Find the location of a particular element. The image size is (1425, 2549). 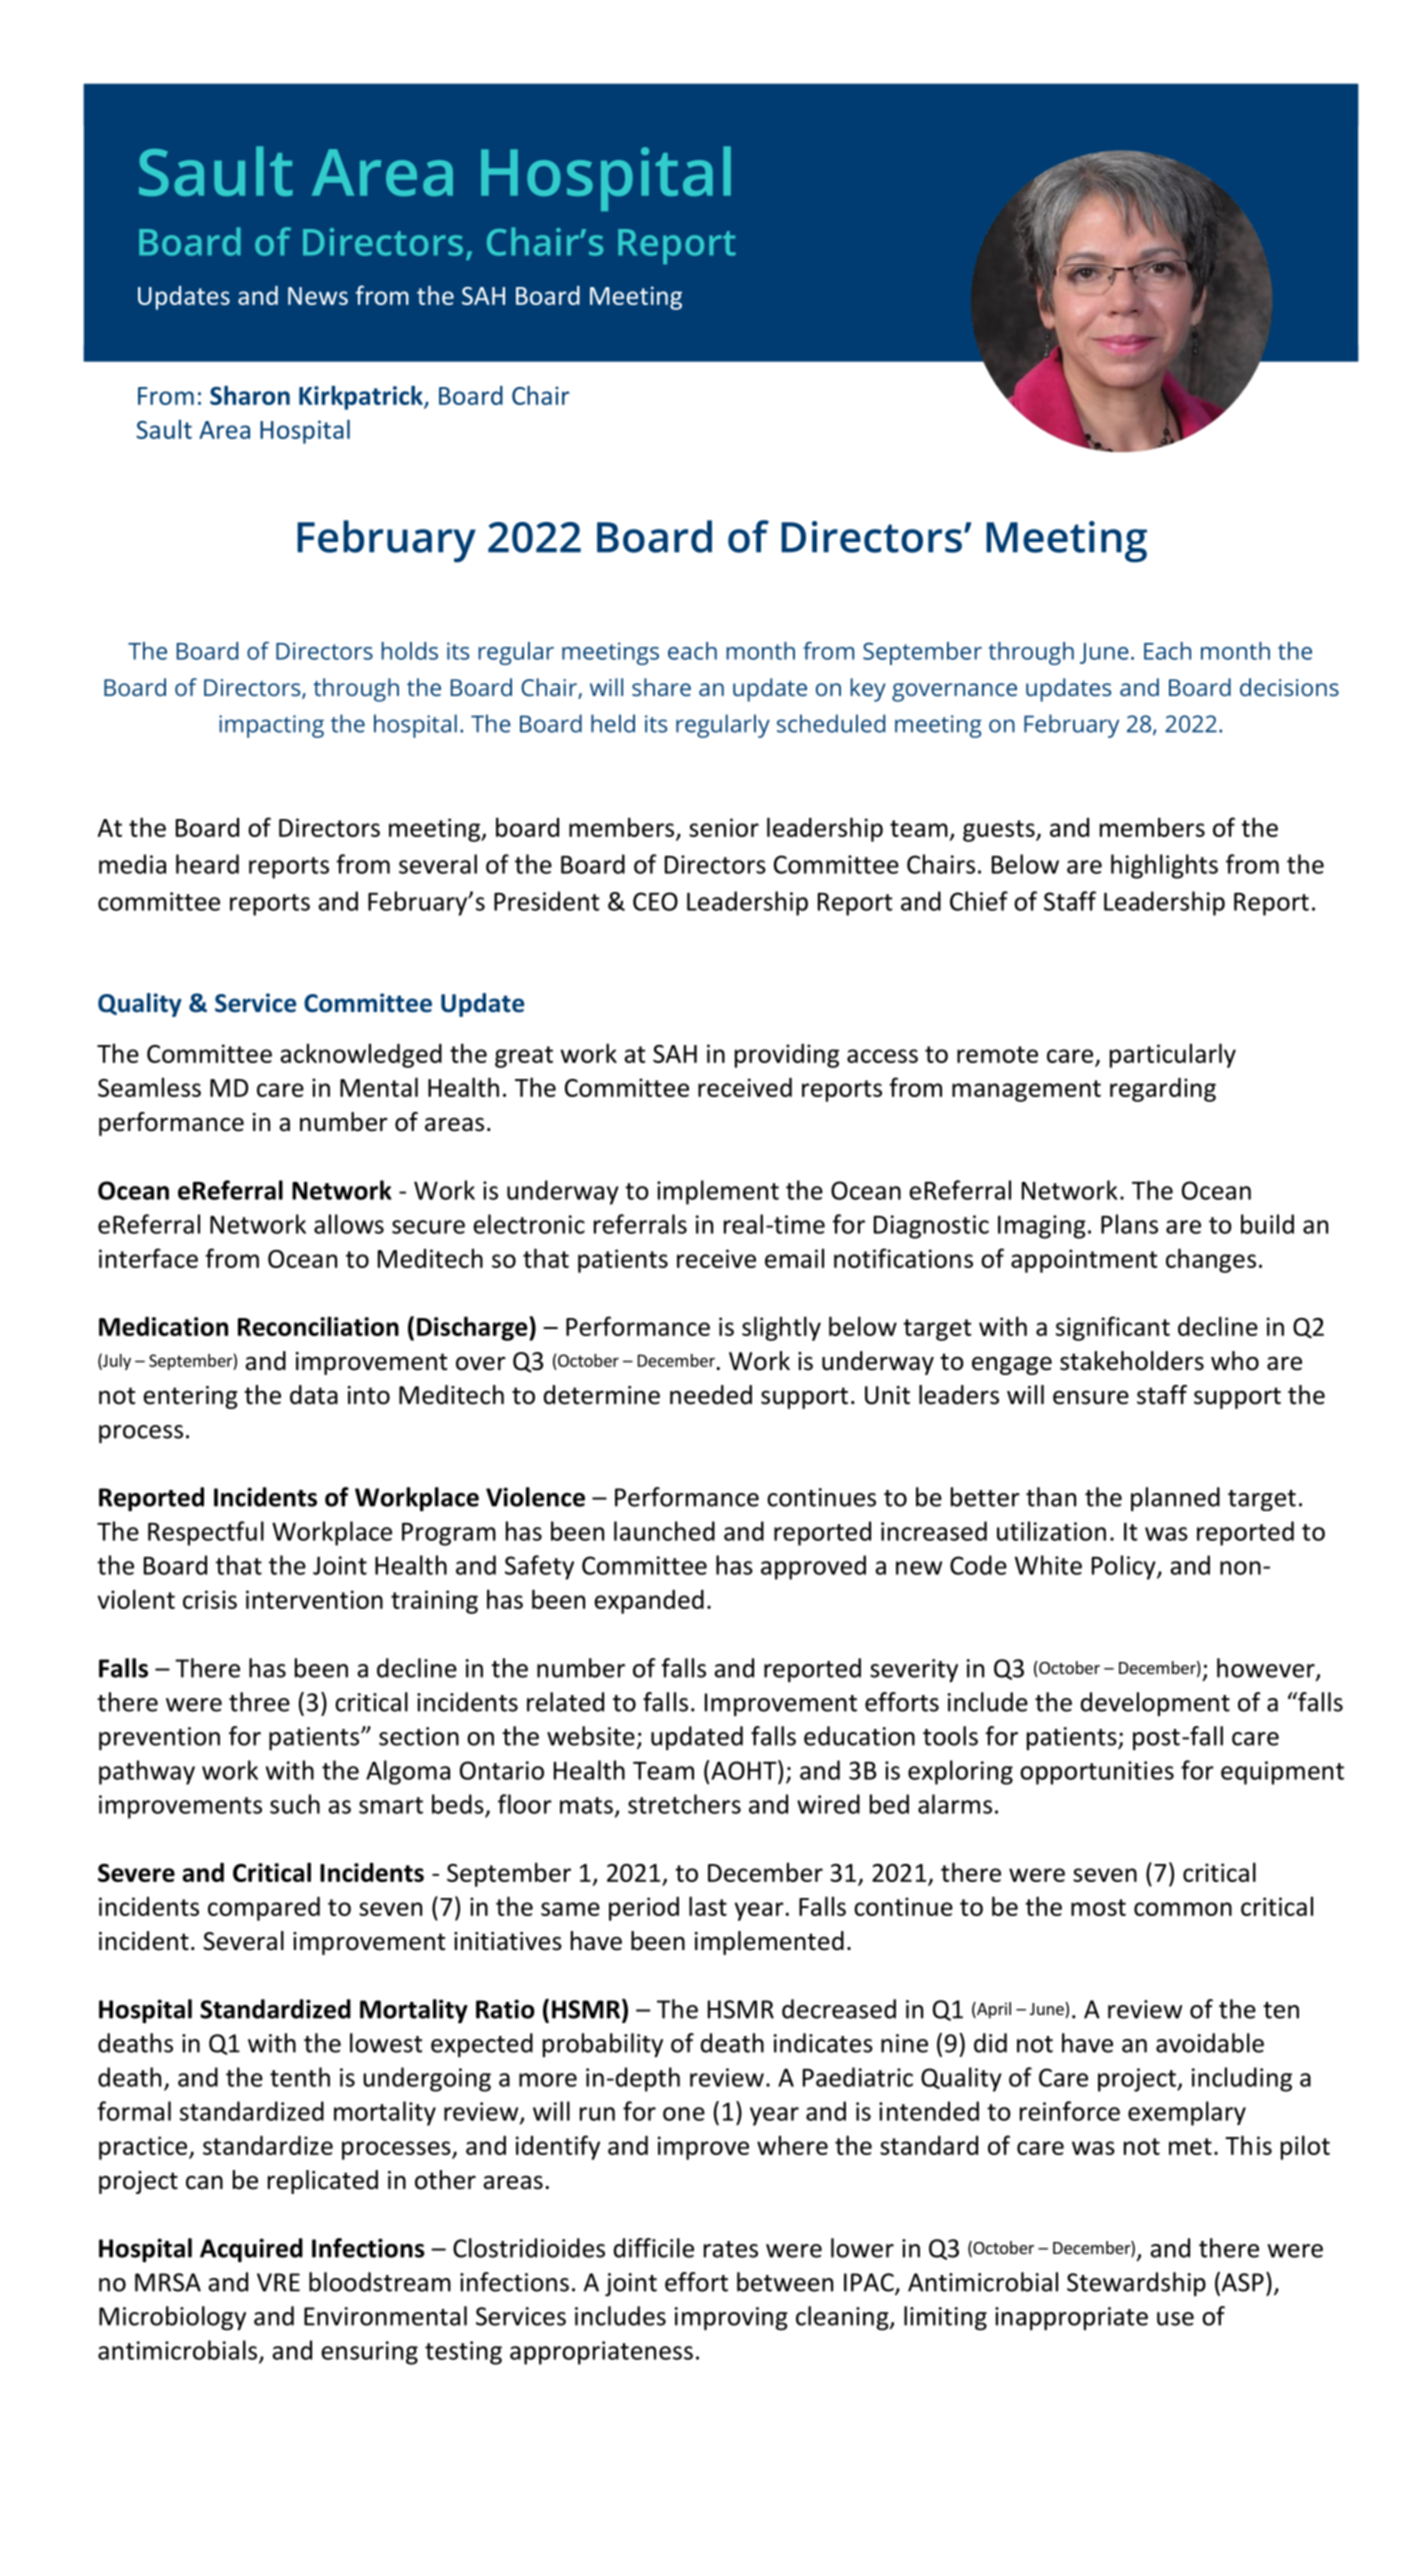

heard is located at coordinates (207, 864).
